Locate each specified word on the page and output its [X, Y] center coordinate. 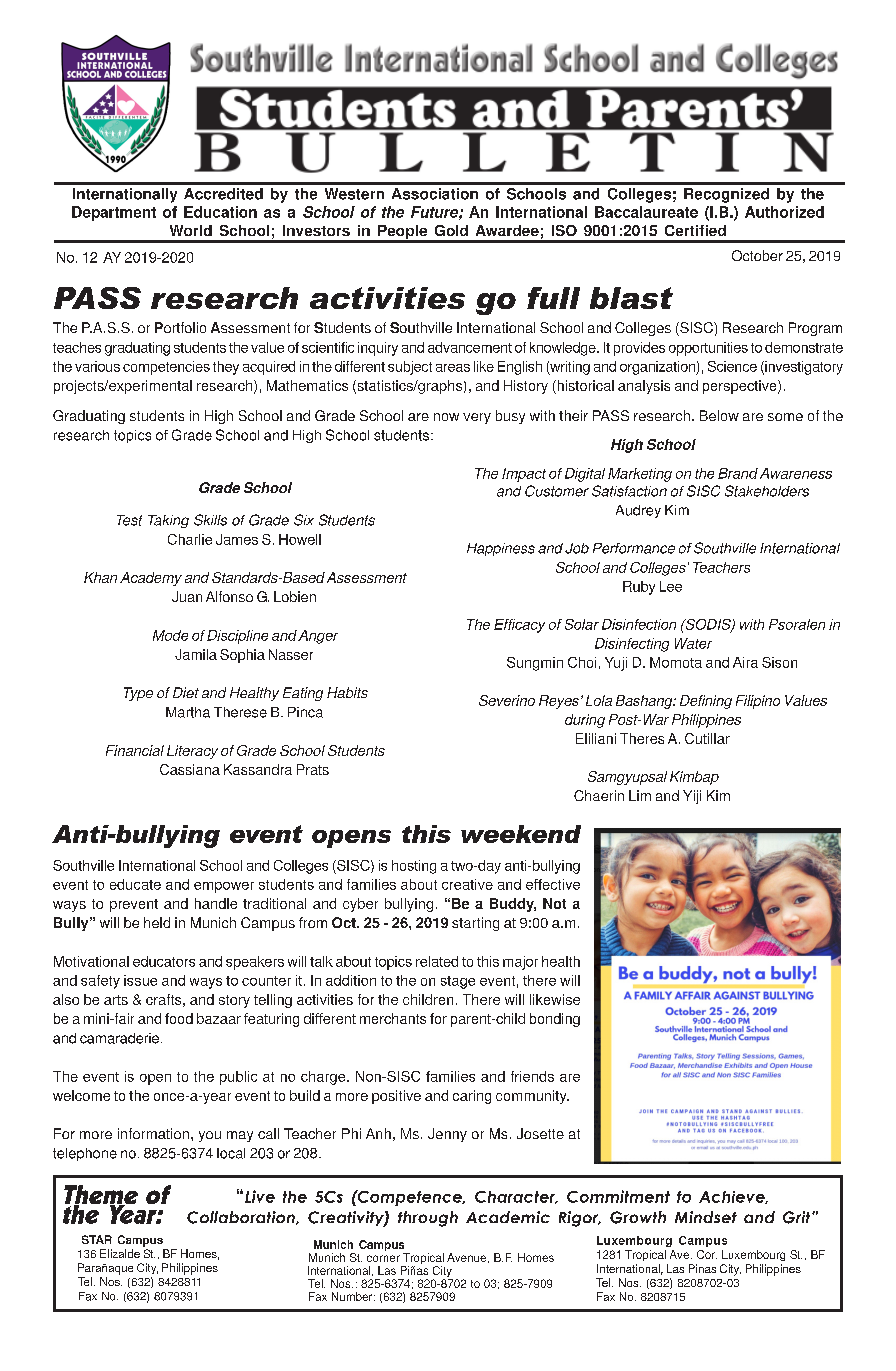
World [191, 230]
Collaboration [242, 1218]
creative [467, 884]
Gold [451, 230]
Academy [151, 579]
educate [135, 884]
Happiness [501, 549]
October [757, 255]
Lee [671, 586]
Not [554, 903]
